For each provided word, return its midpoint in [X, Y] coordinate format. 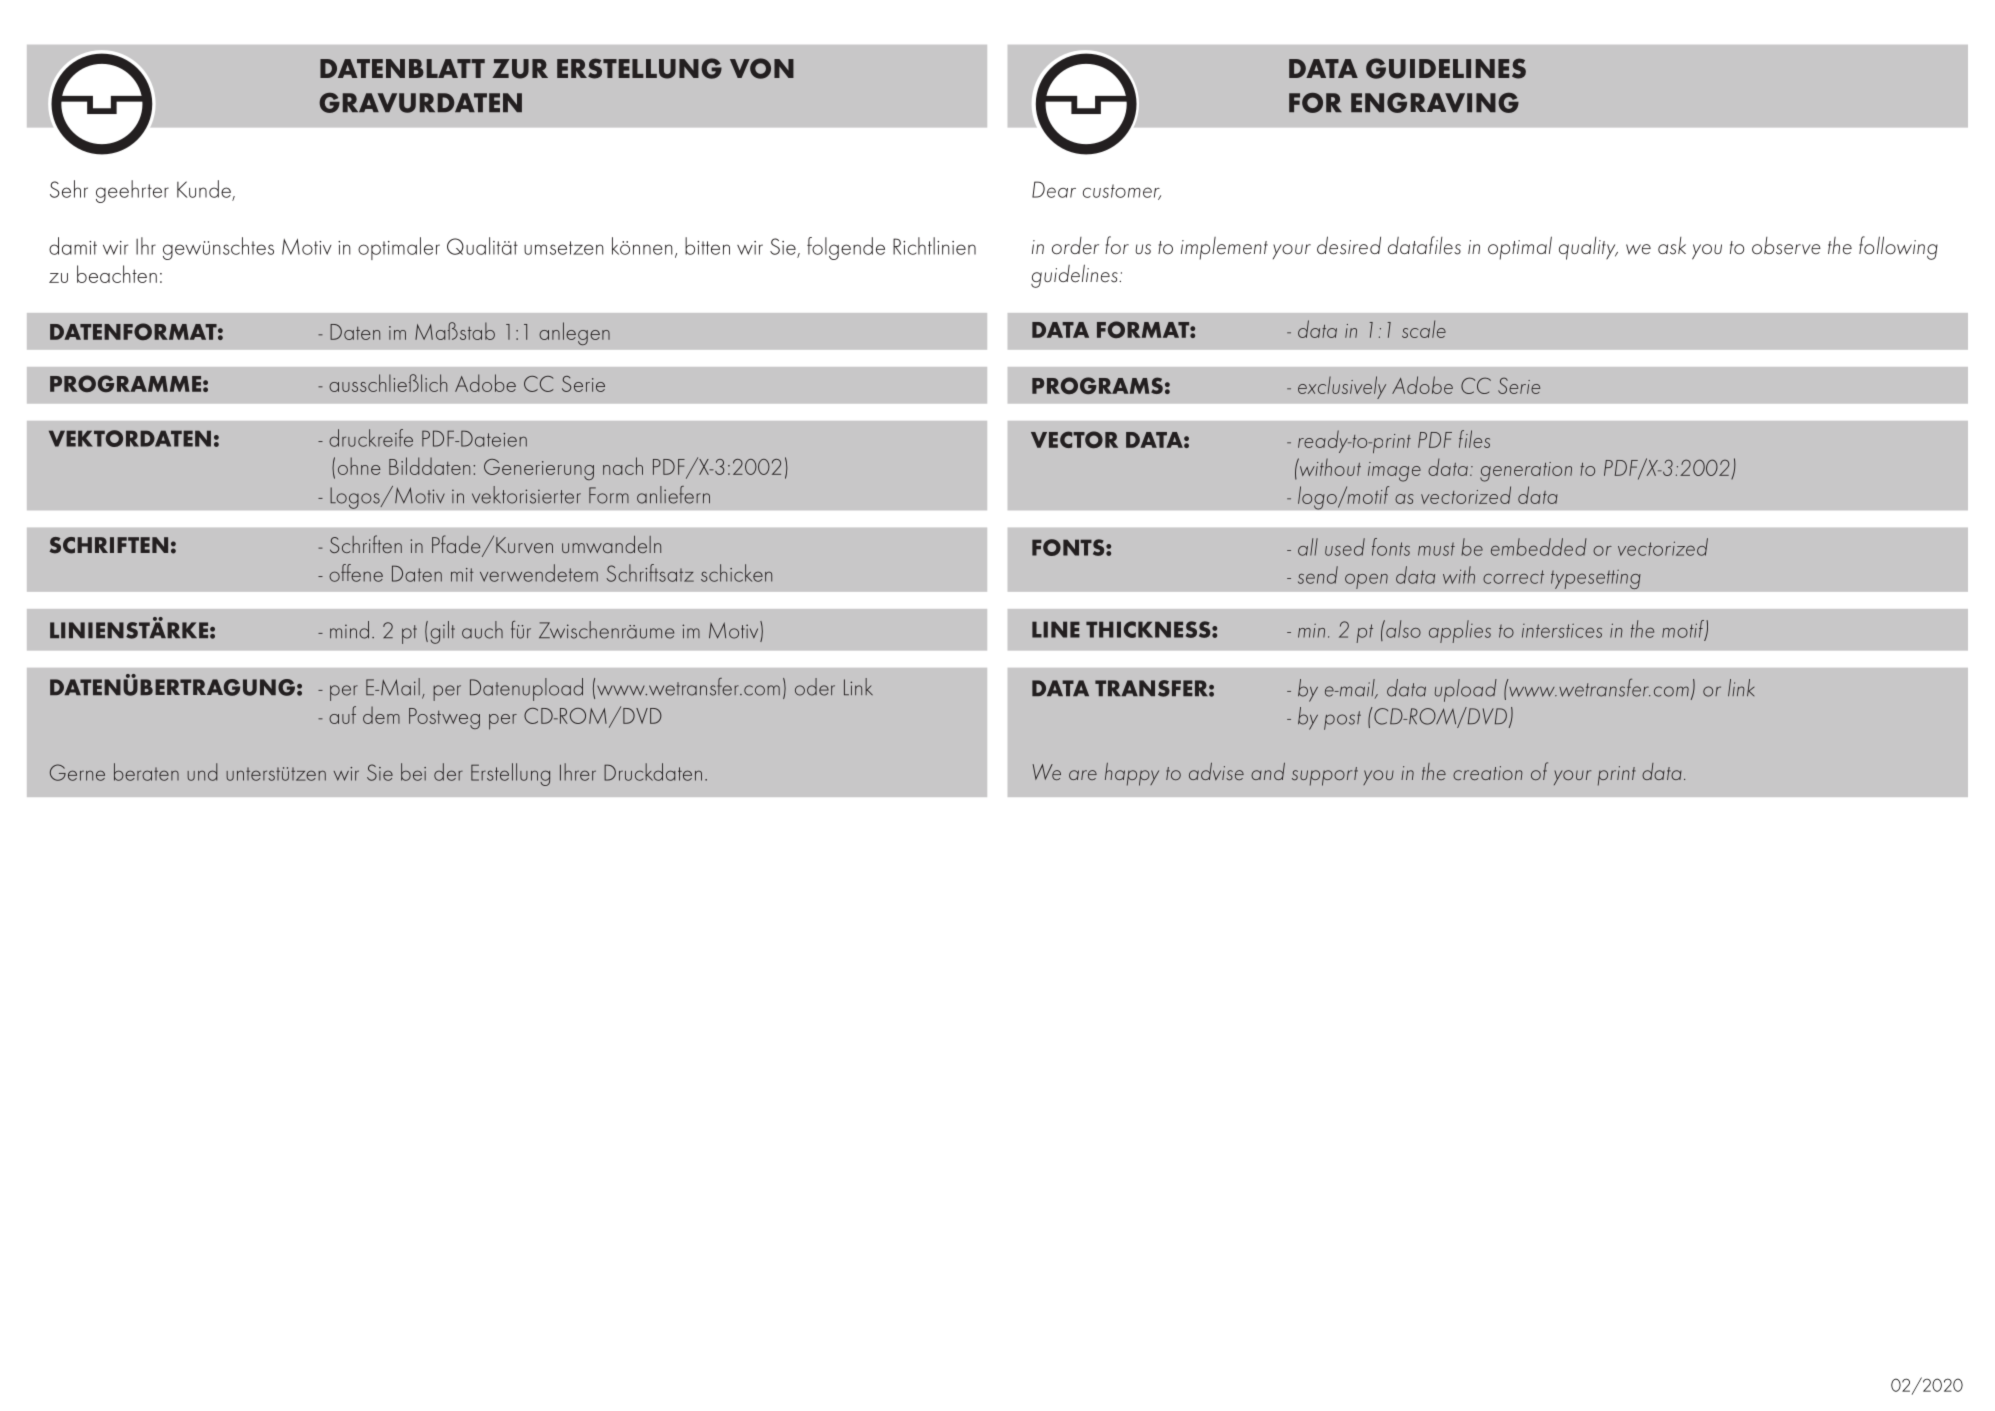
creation [1487, 773]
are [1083, 775]
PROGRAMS [1097, 385]
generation [1526, 472]
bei [413, 772]
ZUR [520, 69]
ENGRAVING [1435, 103]
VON [762, 68]
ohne [359, 466]
